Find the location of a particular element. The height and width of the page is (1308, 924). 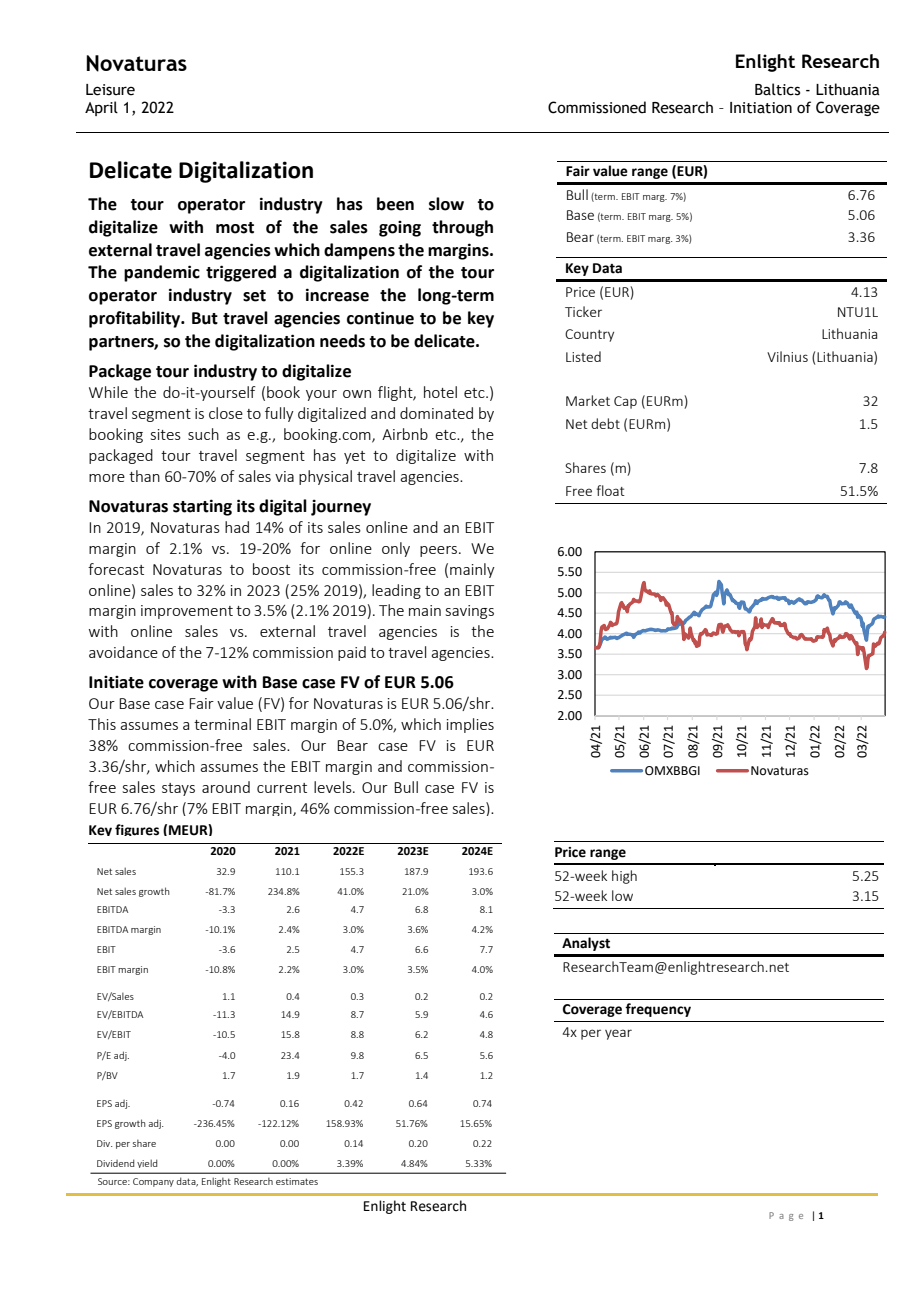

implies is located at coordinates (470, 725).
